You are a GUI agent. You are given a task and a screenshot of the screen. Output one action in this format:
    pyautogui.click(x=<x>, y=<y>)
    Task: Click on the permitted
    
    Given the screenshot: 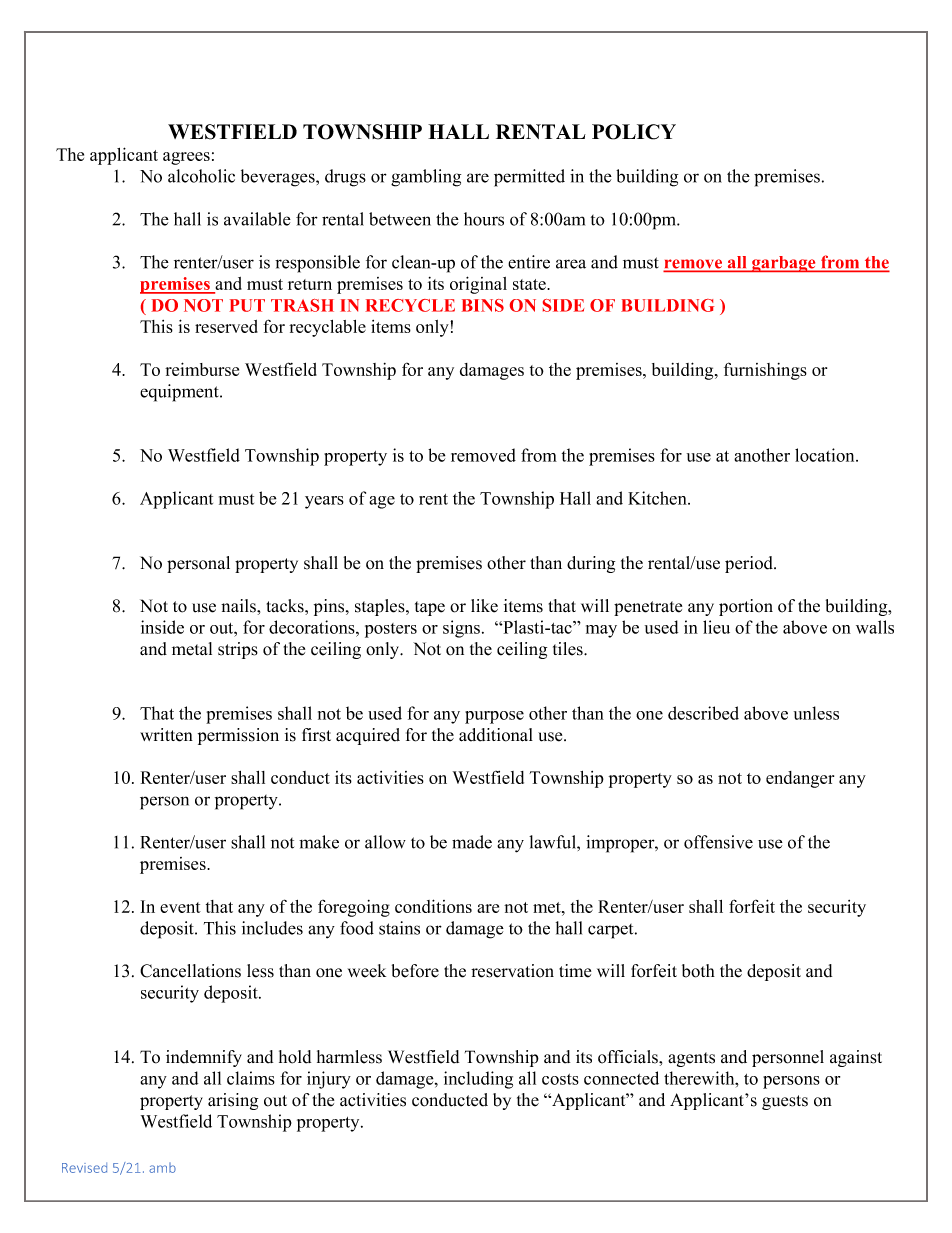 What is the action you would take?
    pyautogui.click(x=529, y=178)
